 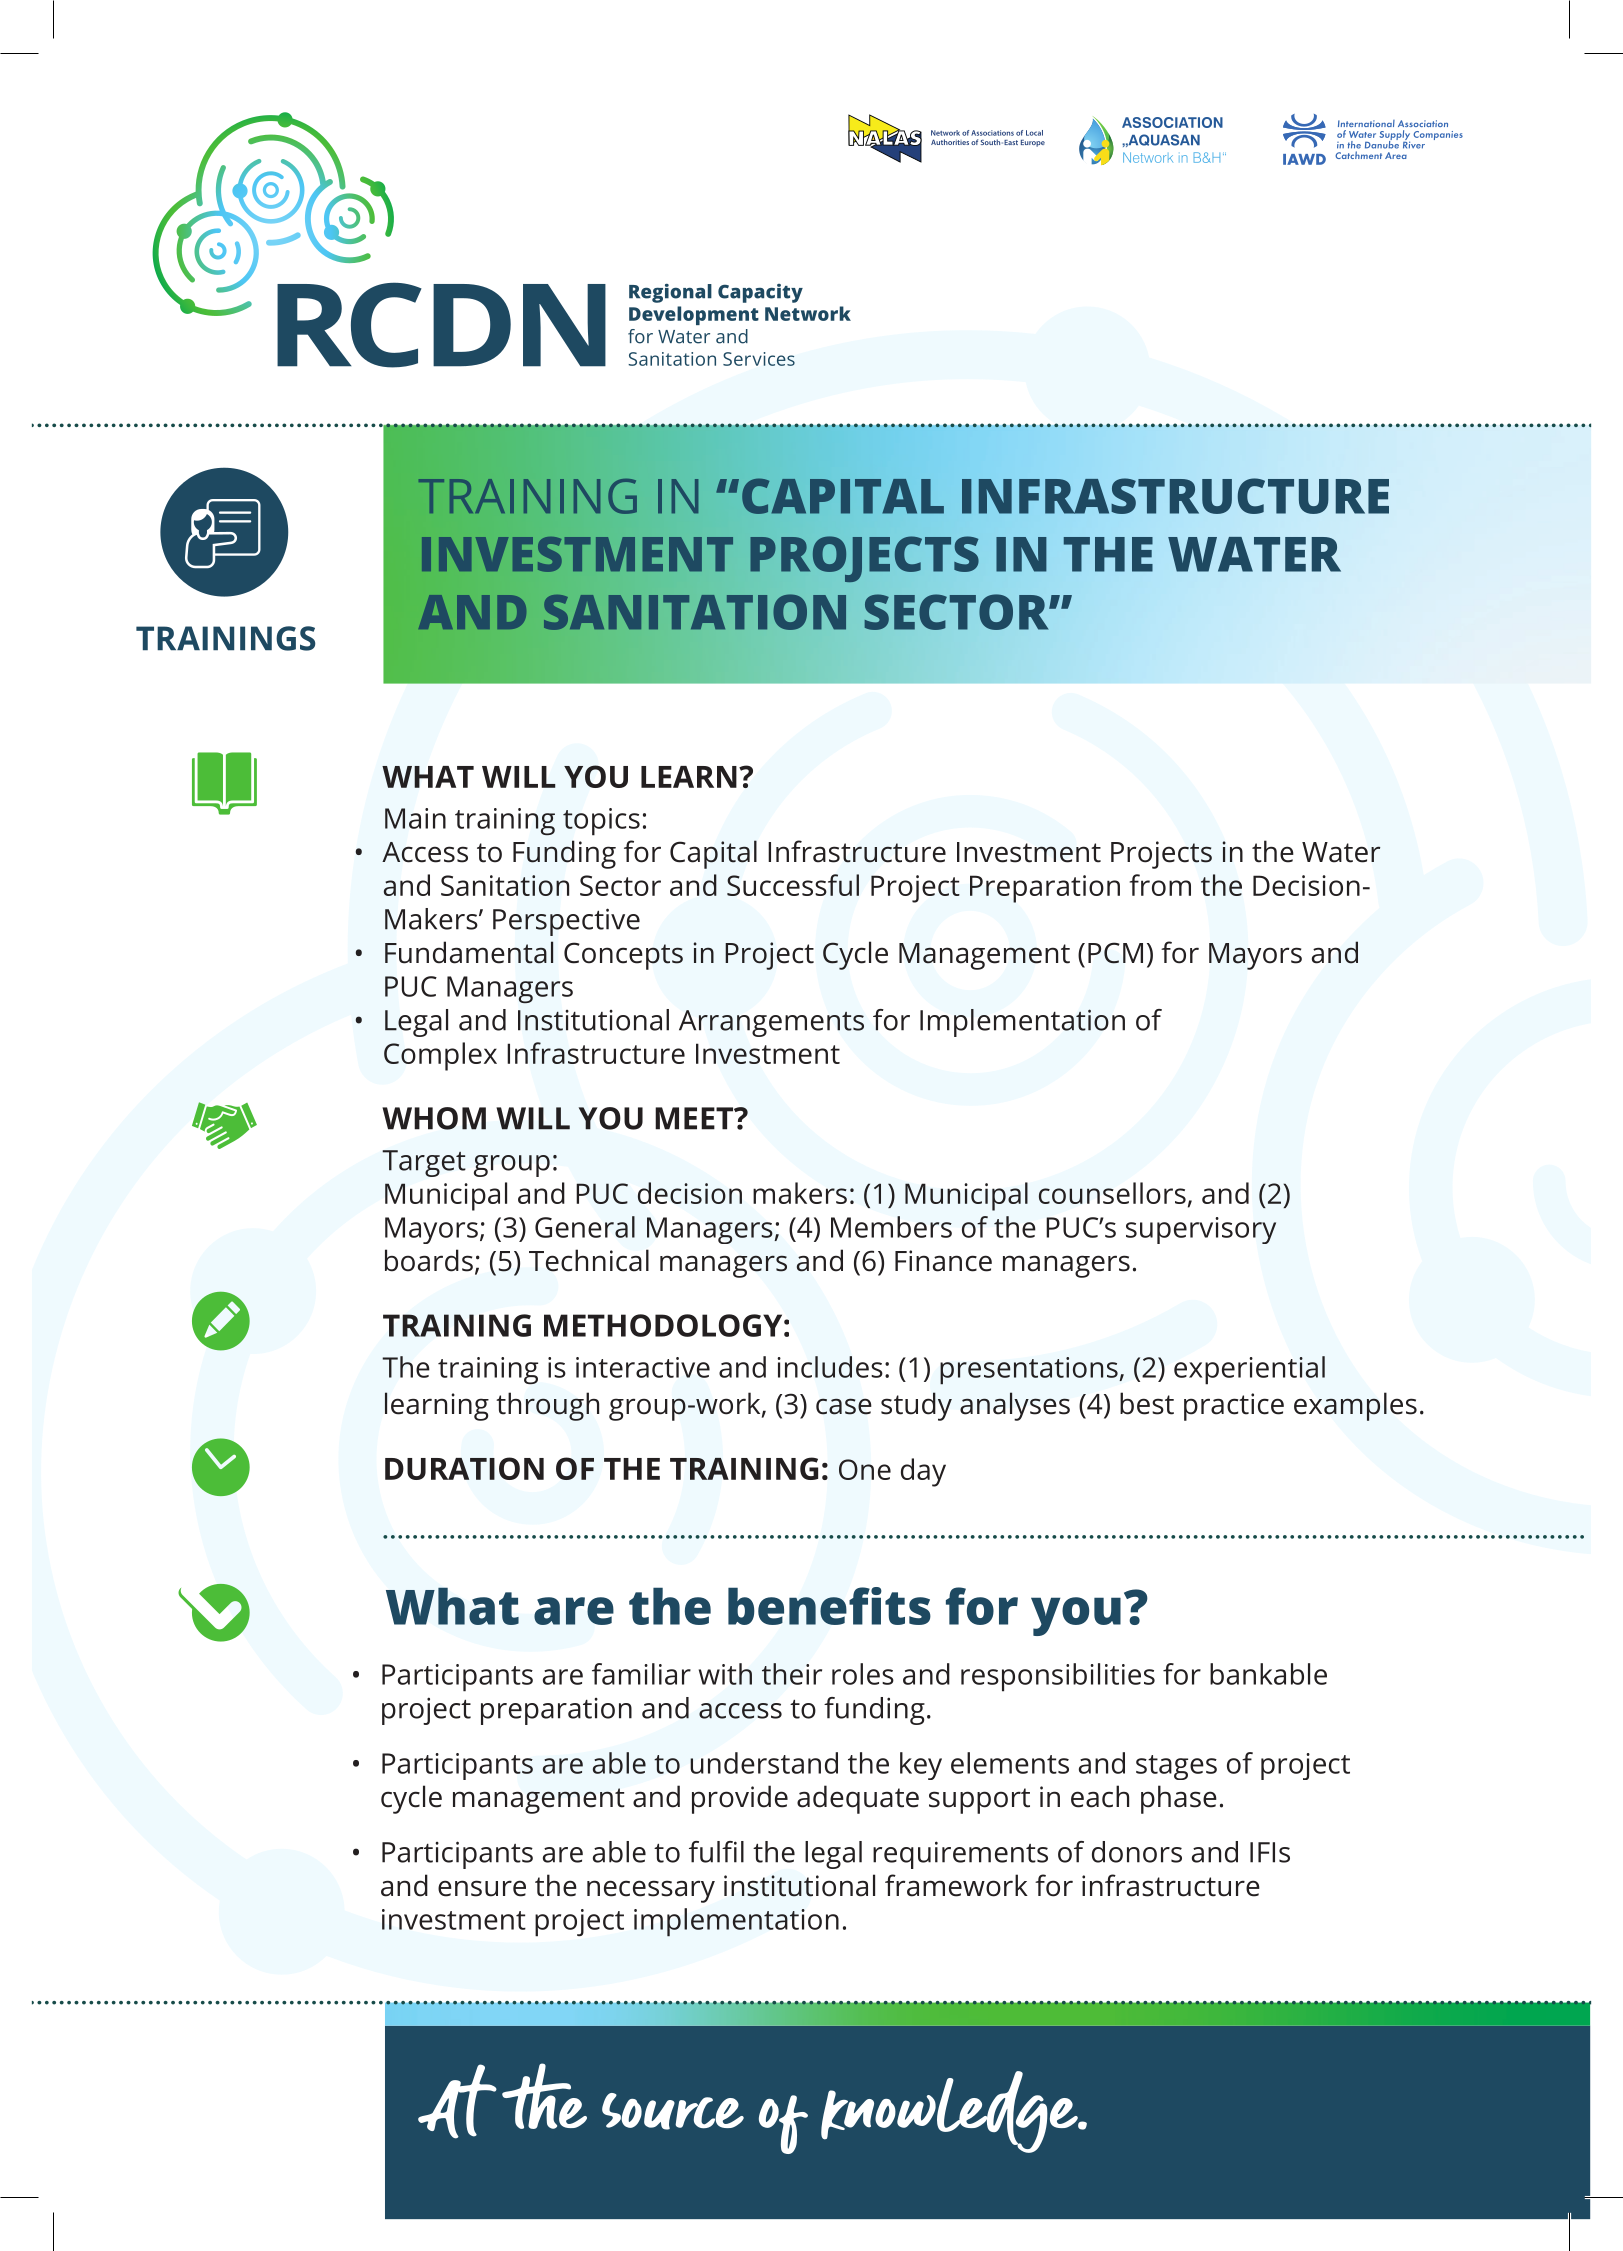 I want to click on Successful, so click(x=793, y=885).
